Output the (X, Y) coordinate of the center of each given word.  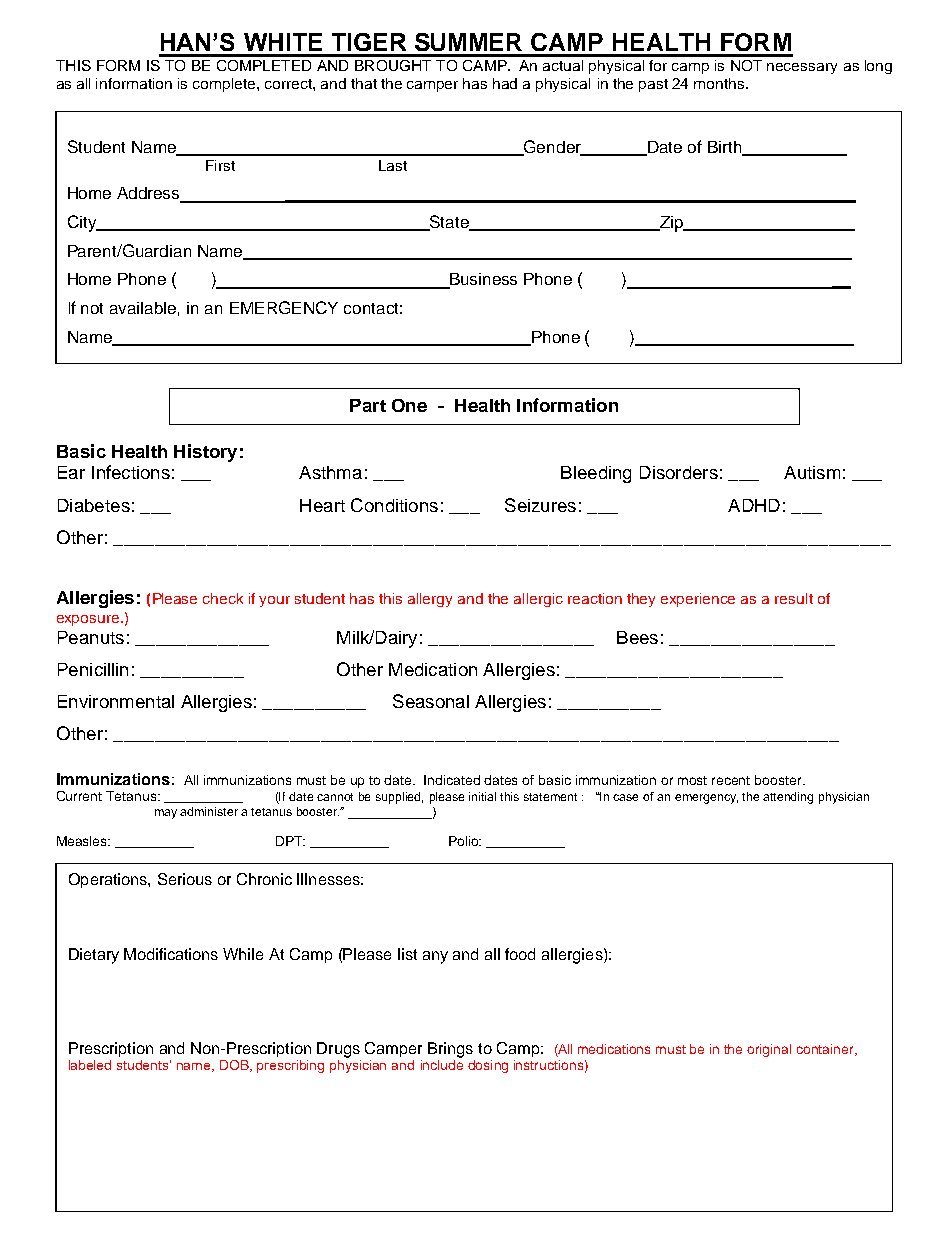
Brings (450, 1050)
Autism (812, 472)
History (205, 453)
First (220, 165)
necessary (802, 68)
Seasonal (431, 701)
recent (731, 780)
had (505, 83)
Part (368, 405)
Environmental (116, 701)
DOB (236, 1066)
